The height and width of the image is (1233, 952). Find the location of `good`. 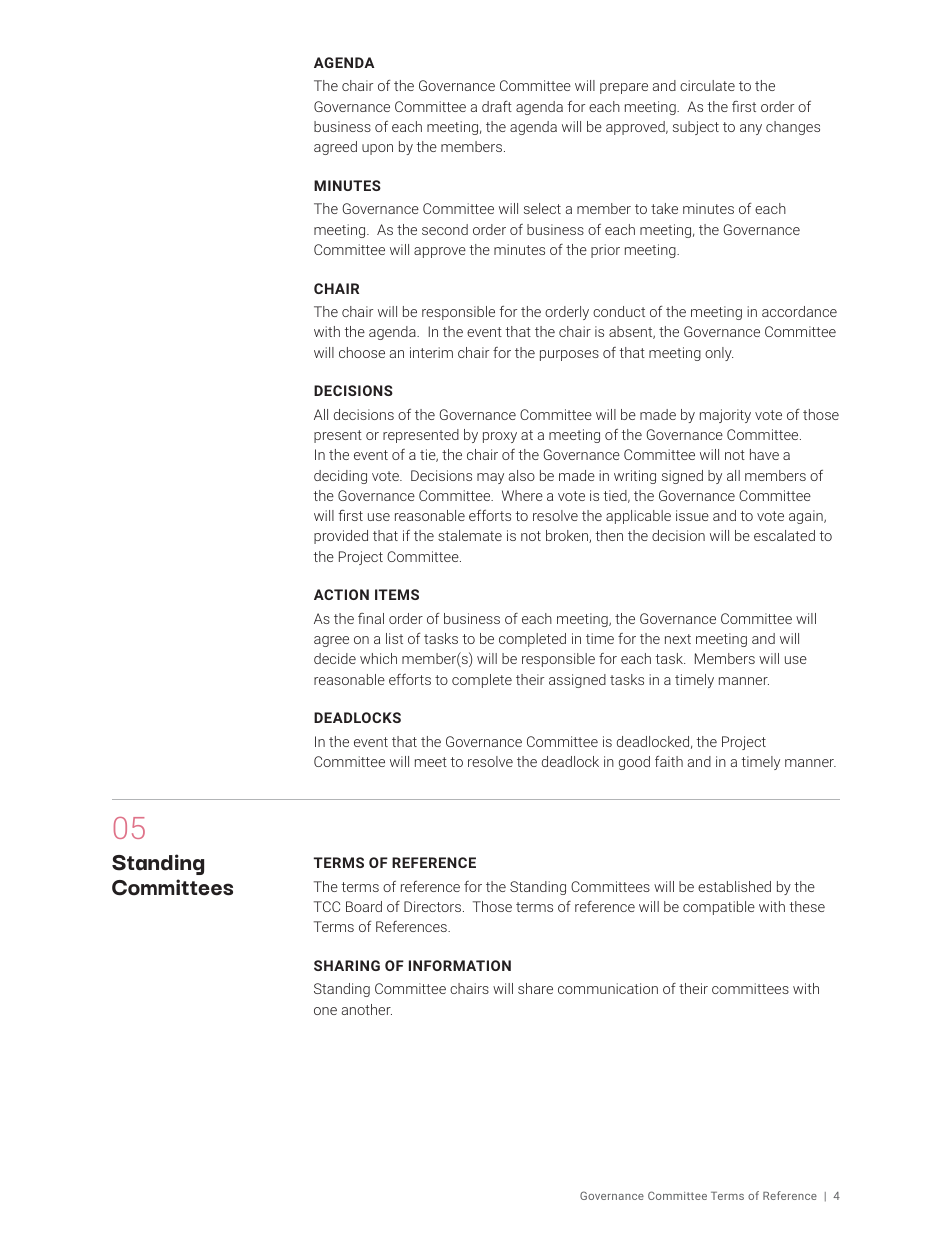

good is located at coordinates (634, 763).
